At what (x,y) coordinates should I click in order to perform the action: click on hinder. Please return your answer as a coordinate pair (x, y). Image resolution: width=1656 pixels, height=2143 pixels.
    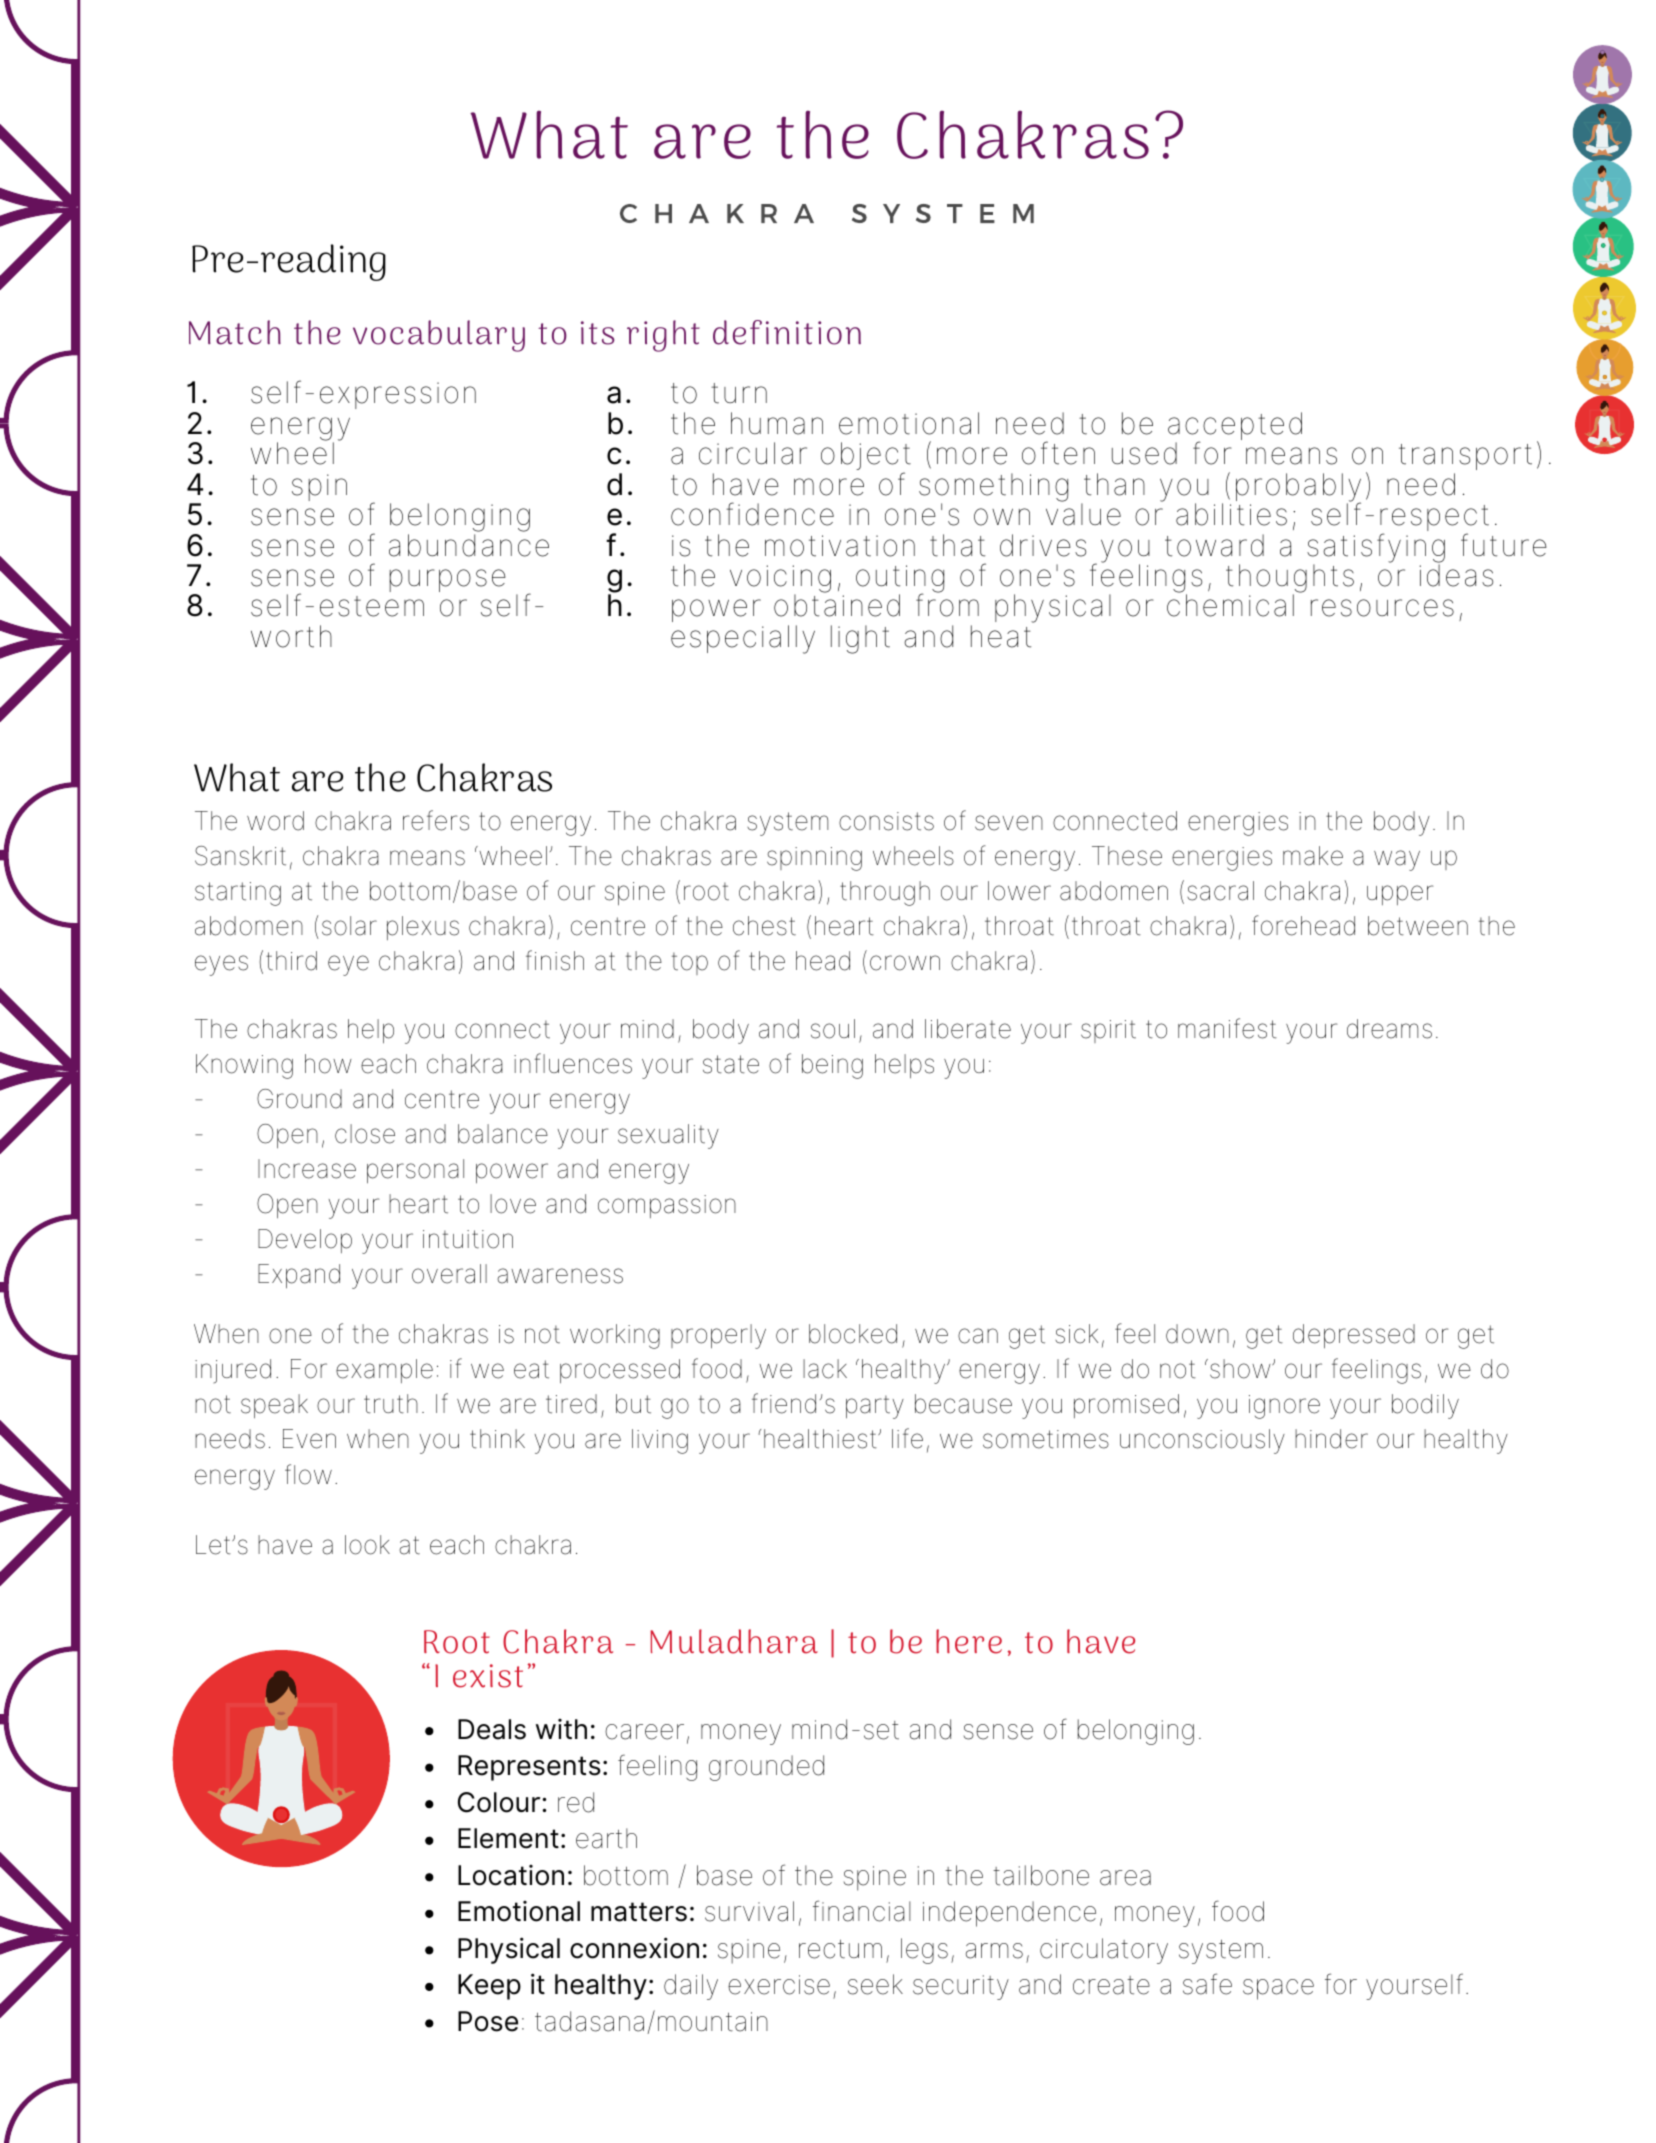
    Looking at the image, I should click on (1331, 1439).
